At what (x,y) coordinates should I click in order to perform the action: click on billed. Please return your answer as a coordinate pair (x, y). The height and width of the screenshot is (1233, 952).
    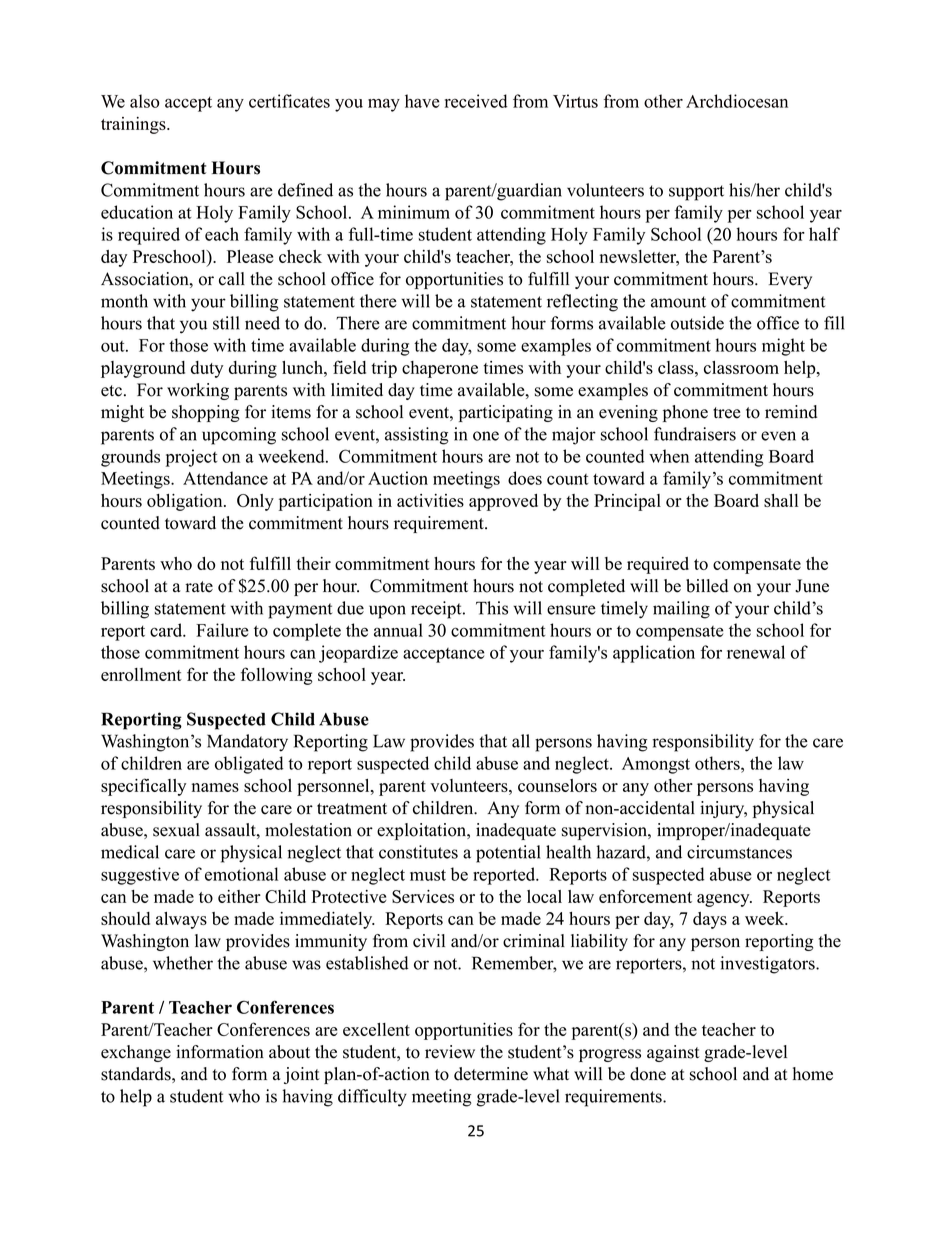
    Looking at the image, I should click on (707, 586).
